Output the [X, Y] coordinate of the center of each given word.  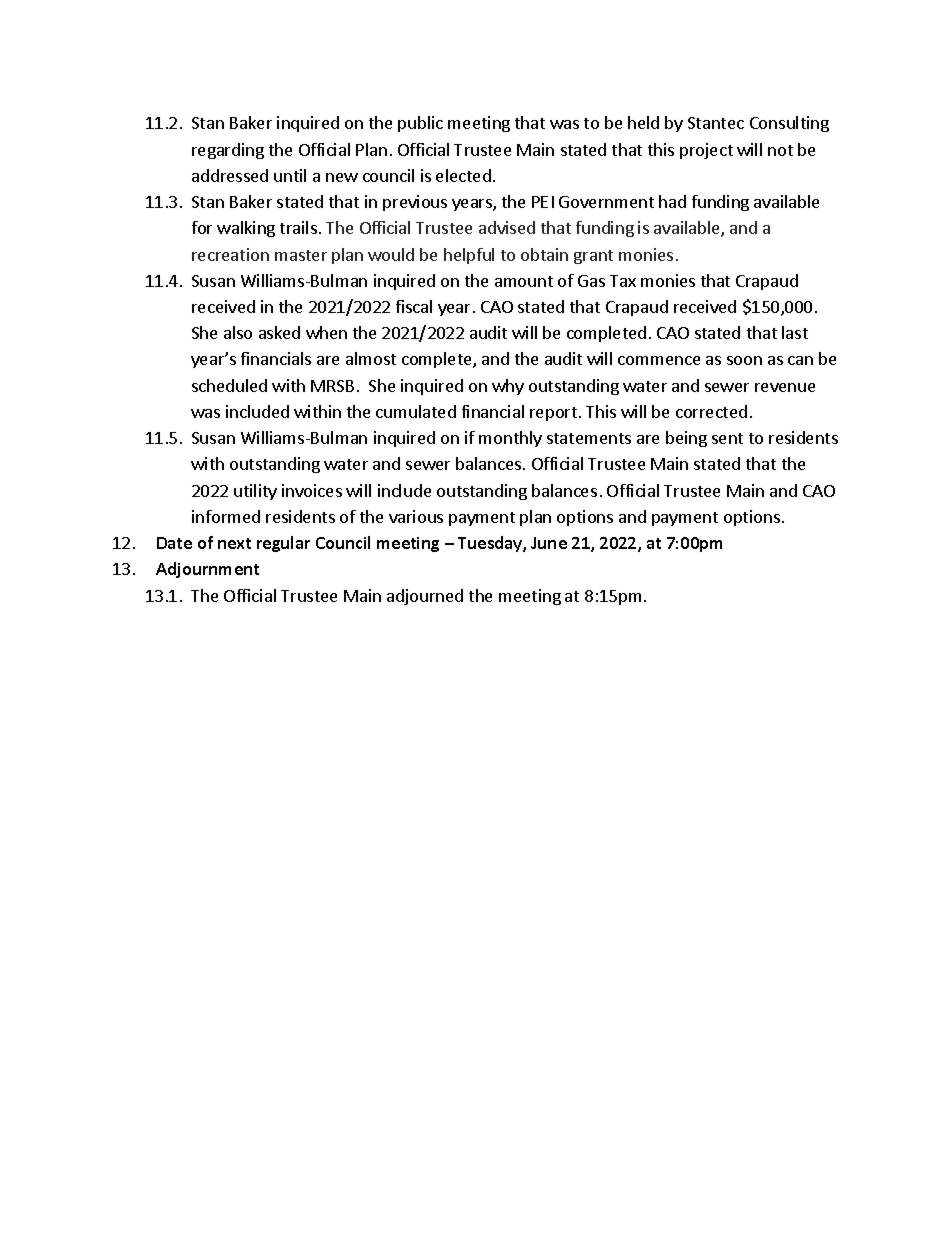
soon [744, 360]
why [508, 387]
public [420, 124]
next [234, 543]
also [238, 332]
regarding [228, 151]
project [706, 151]
